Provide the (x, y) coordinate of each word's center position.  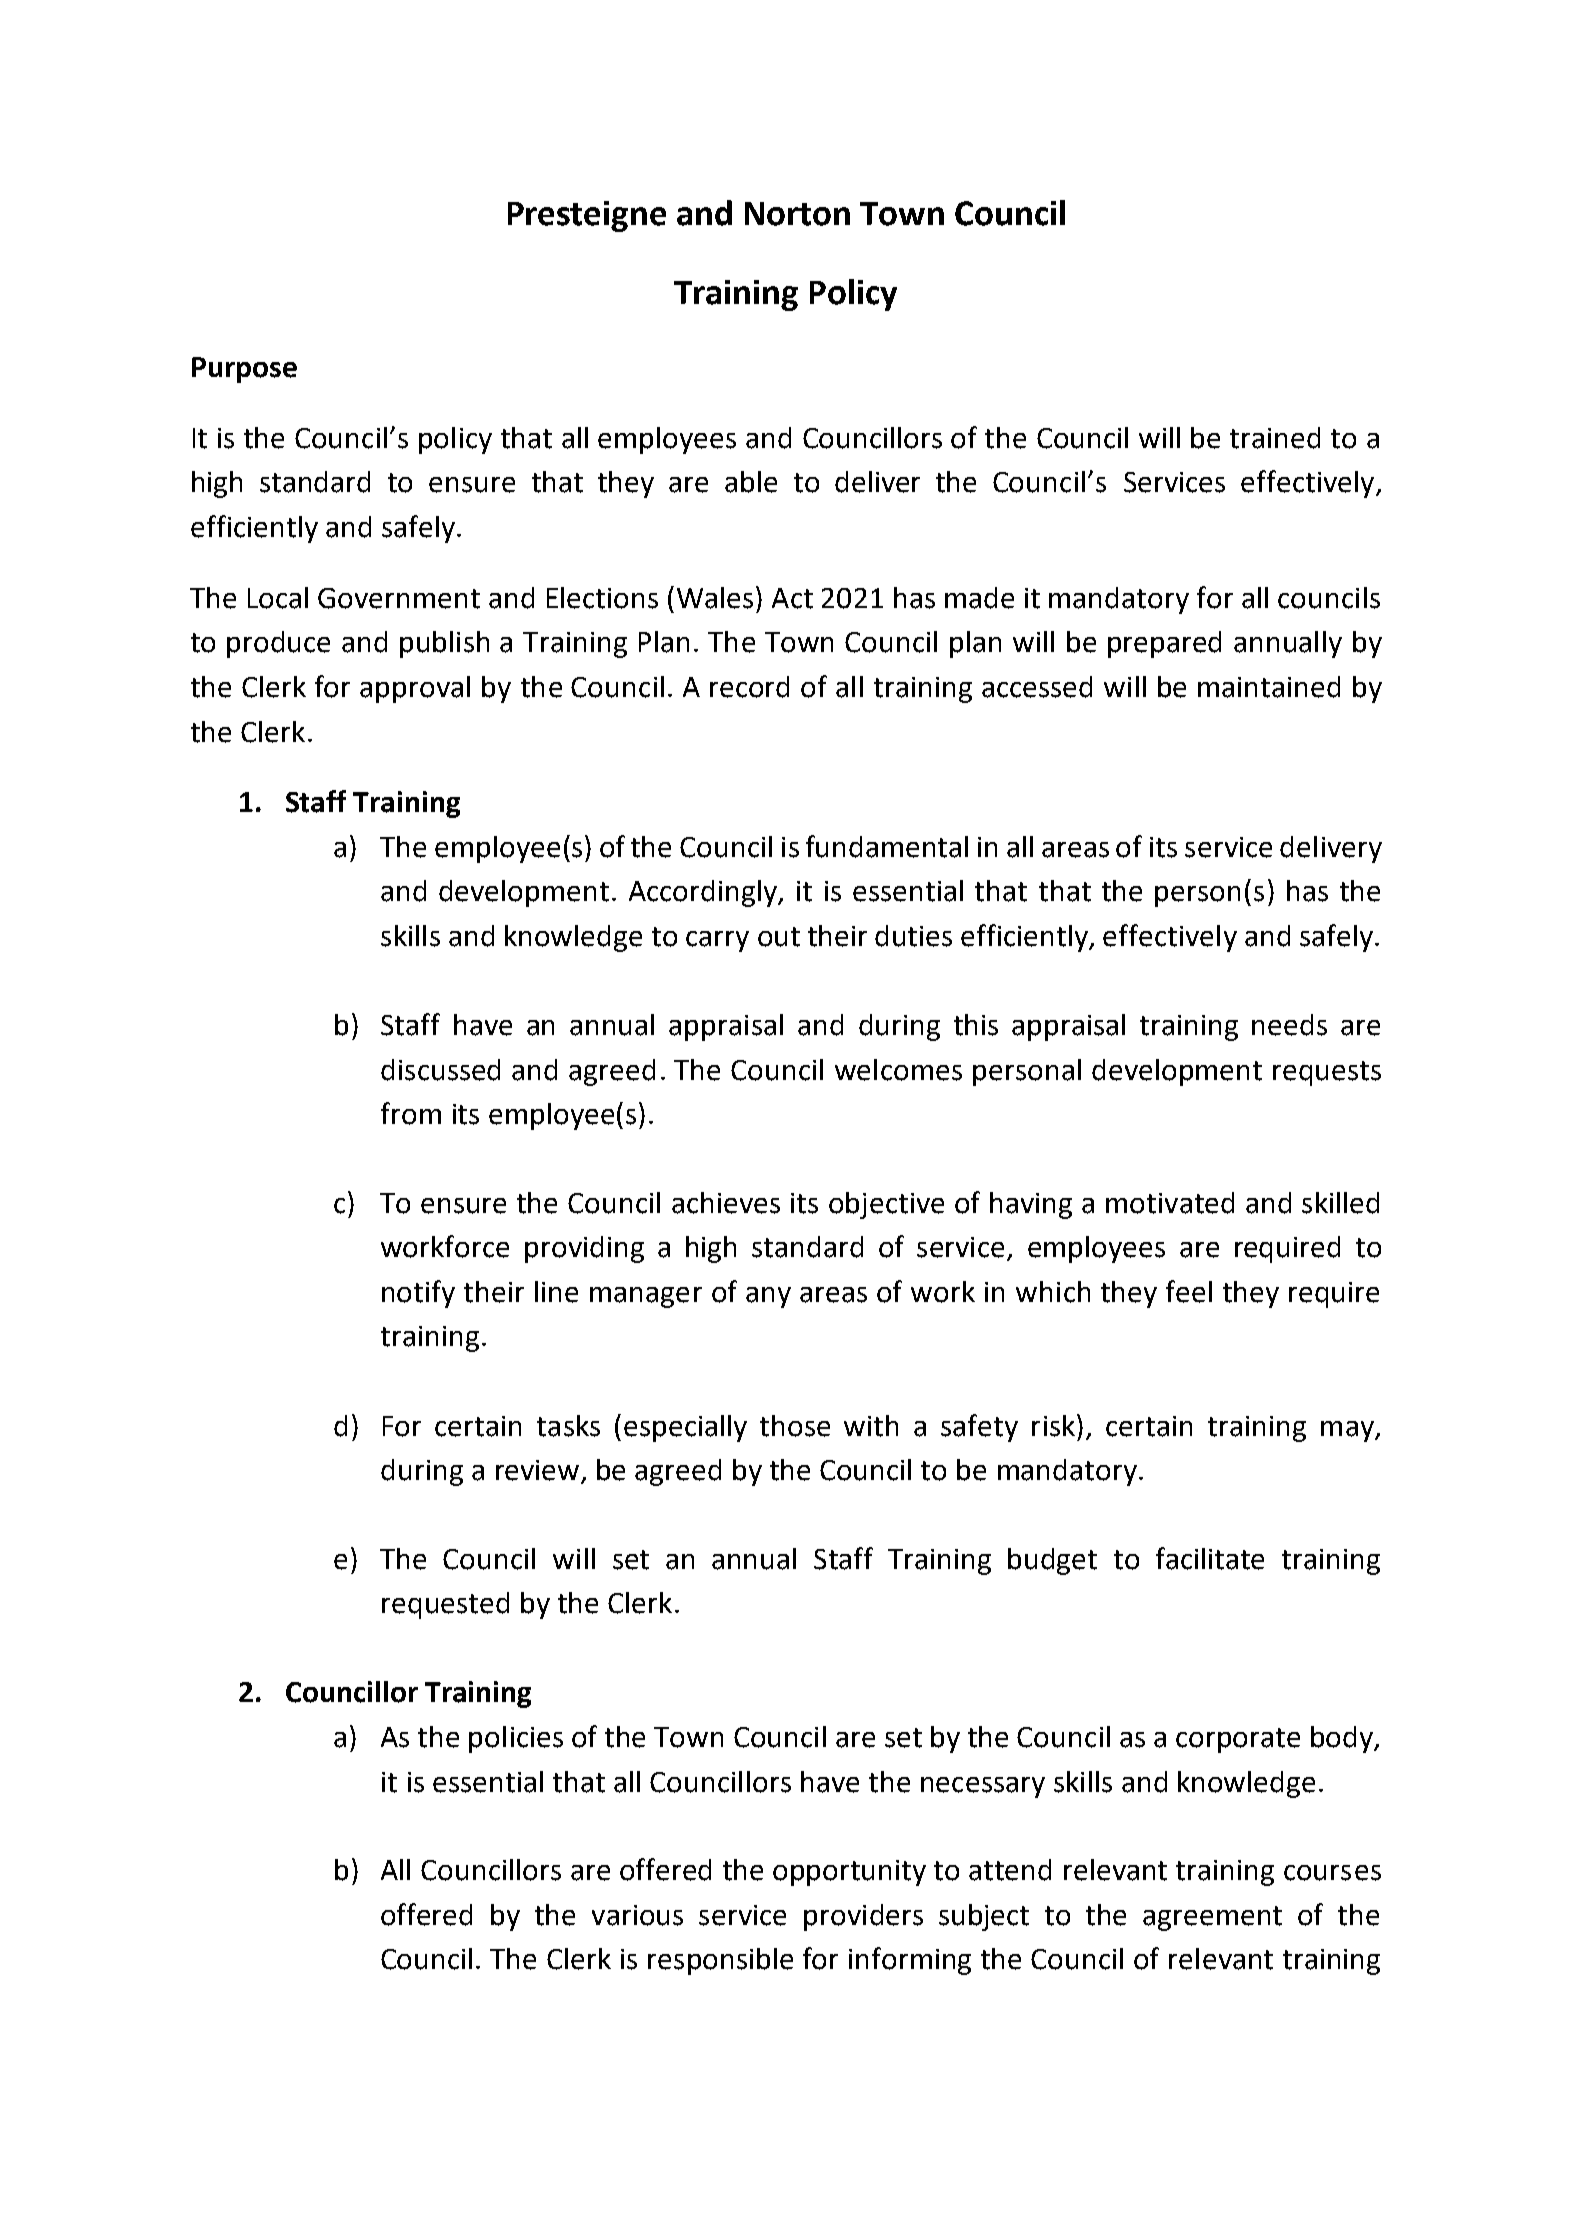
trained (1275, 438)
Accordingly (704, 893)
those (795, 1426)
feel (1189, 1291)
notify (418, 1294)
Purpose (244, 370)
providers (863, 1917)
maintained (1269, 687)
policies (516, 1739)
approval (415, 689)
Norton (797, 214)
